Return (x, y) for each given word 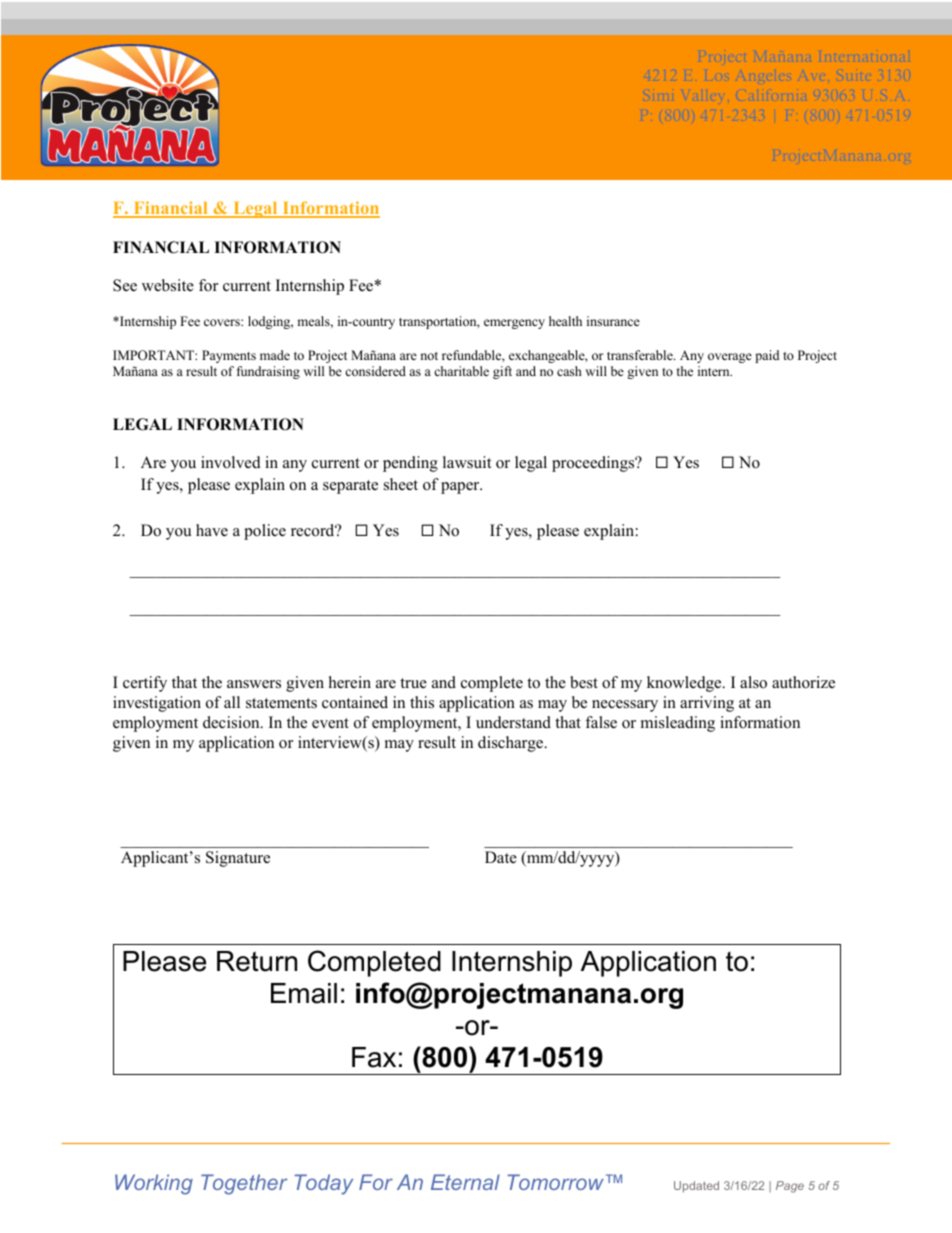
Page (790, 1187)
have (212, 530)
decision (232, 722)
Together (244, 1184)
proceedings (594, 464)
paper (461, 488)
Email (304, 993)
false (601, 722)
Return (257, 961)
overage (730, 358)
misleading (678, 724)
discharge (512, 744)
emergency (514, 324)
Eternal (465, 1182)
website (168, 285)
